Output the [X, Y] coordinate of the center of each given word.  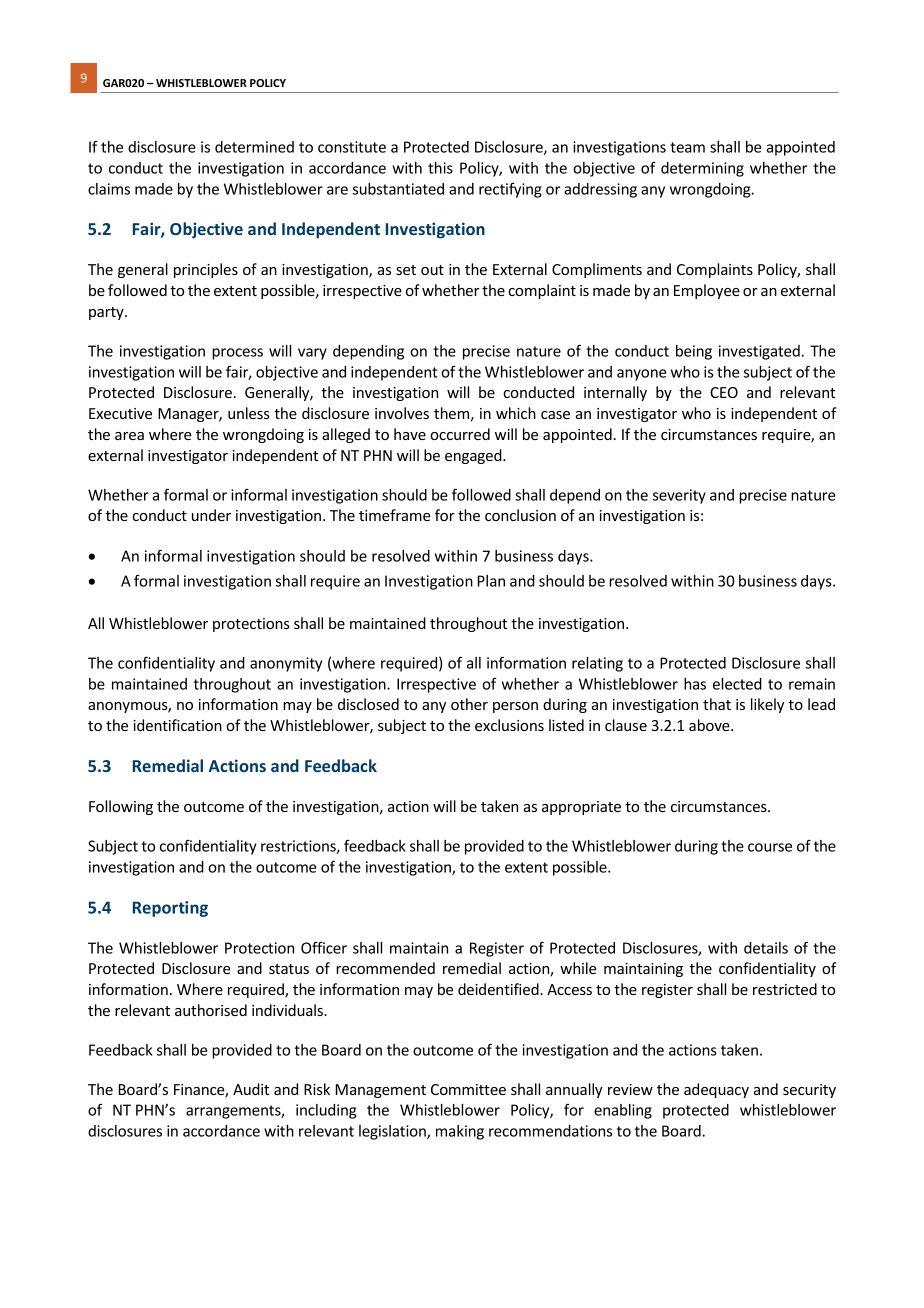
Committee [468, 1089]
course [770, 847]
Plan [491, 581]
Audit [251, 1089]
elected [737, 684]
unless [249, 413]
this [440, 168]
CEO [724, 392]
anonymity [286, 664]
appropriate [581, 808]
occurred [460, 434]
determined [254, 147]
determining [702, 169]
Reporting [170, 909]
